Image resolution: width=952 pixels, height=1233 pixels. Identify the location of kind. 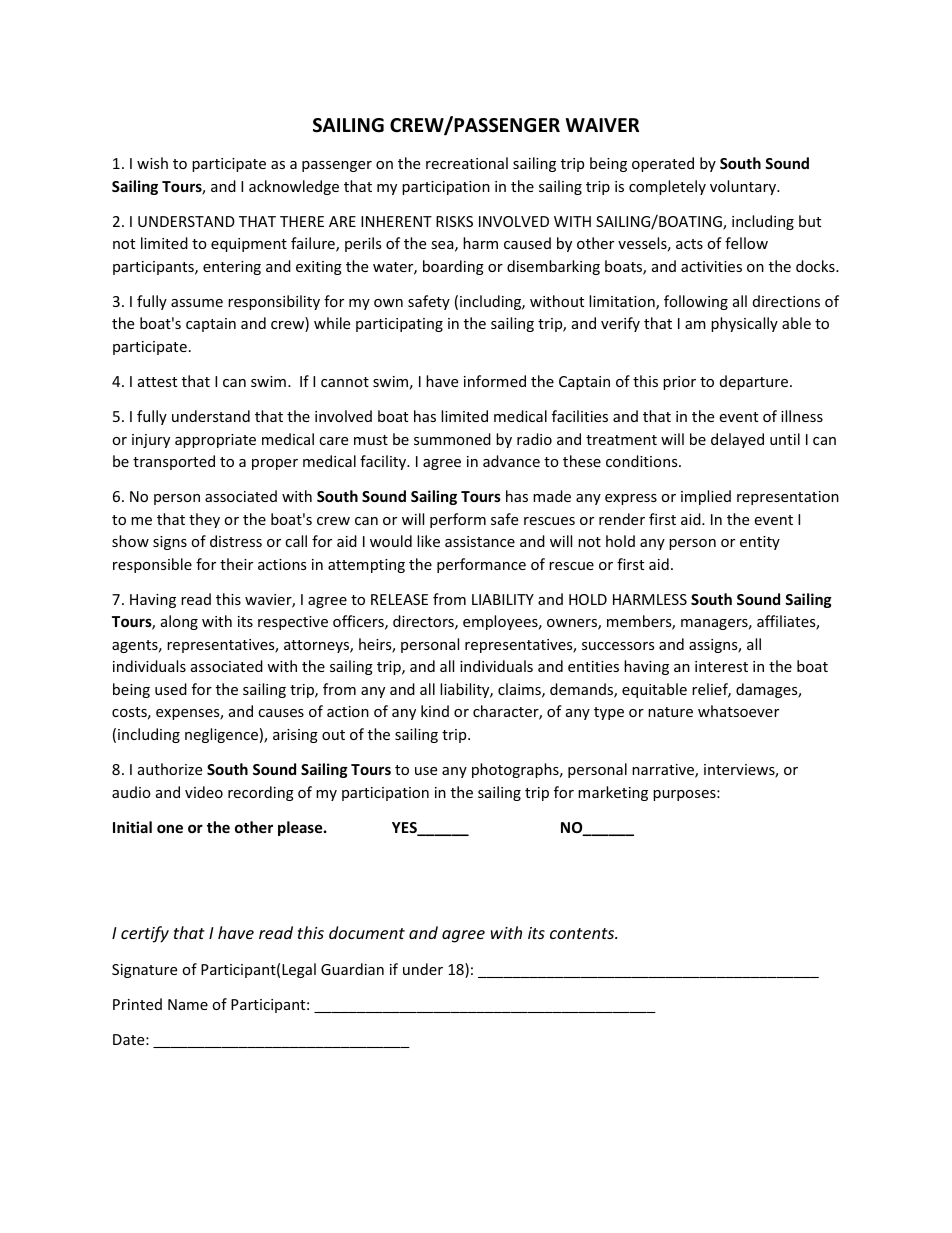
(435, 711).
